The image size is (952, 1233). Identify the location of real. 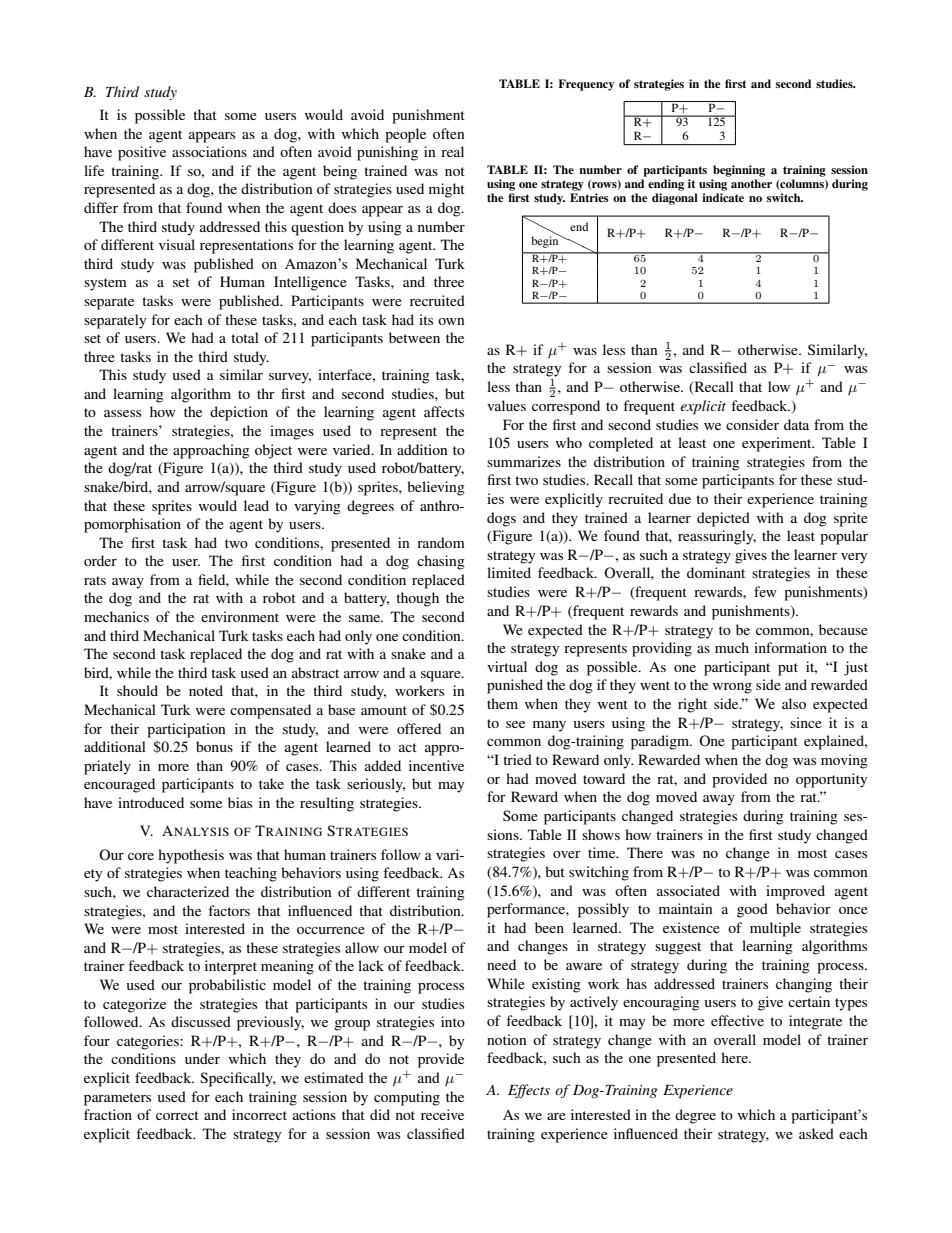
(452, 151).
